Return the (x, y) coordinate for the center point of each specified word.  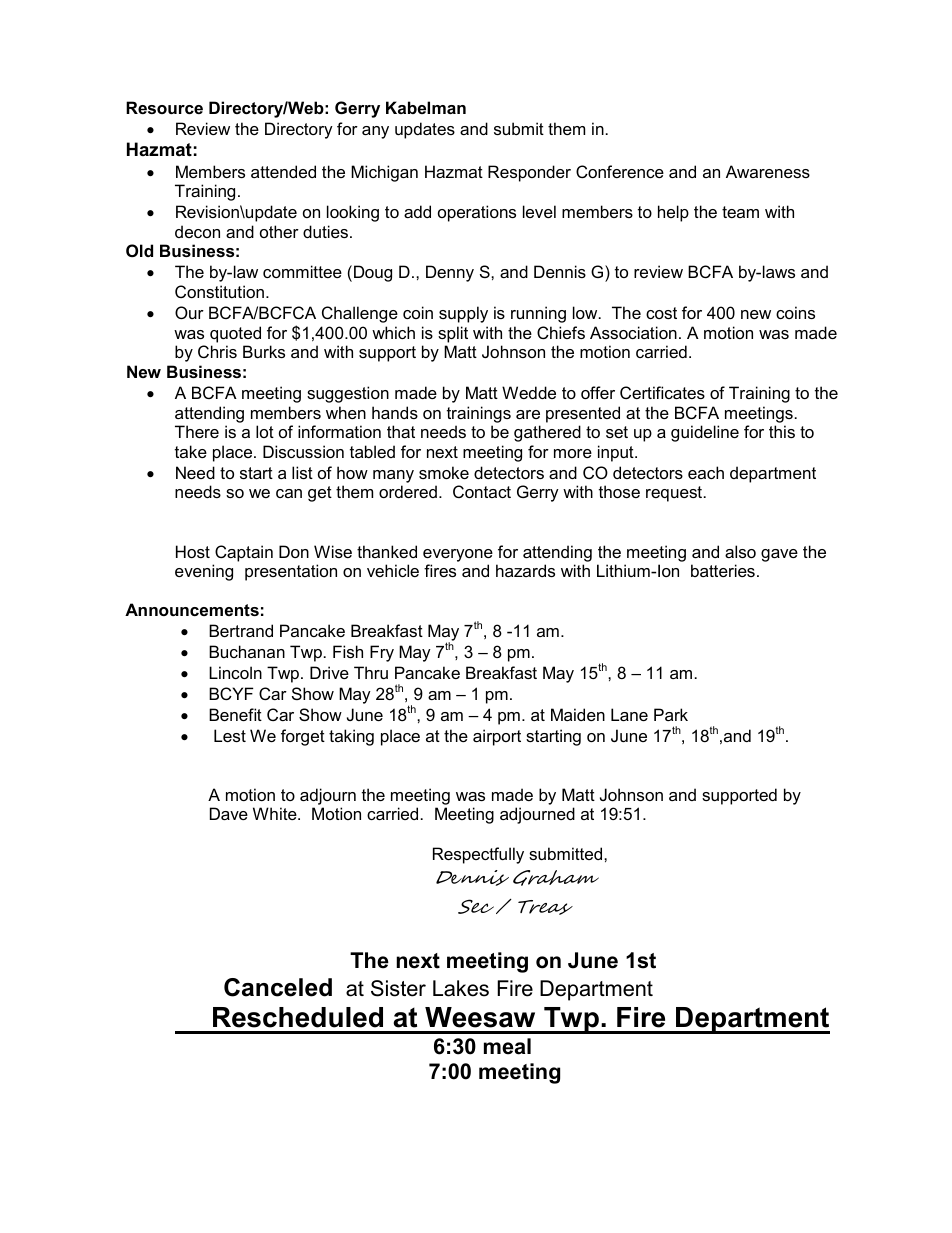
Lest (230, 735)
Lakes (461, 988)
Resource (164, 107)
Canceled (278, 987)
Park (671, 714)
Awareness (768, 171)
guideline (705, 433)
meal (507, 1046)
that (401, 431)
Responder (529, 173)
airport (497, 737)
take (191, 451)
